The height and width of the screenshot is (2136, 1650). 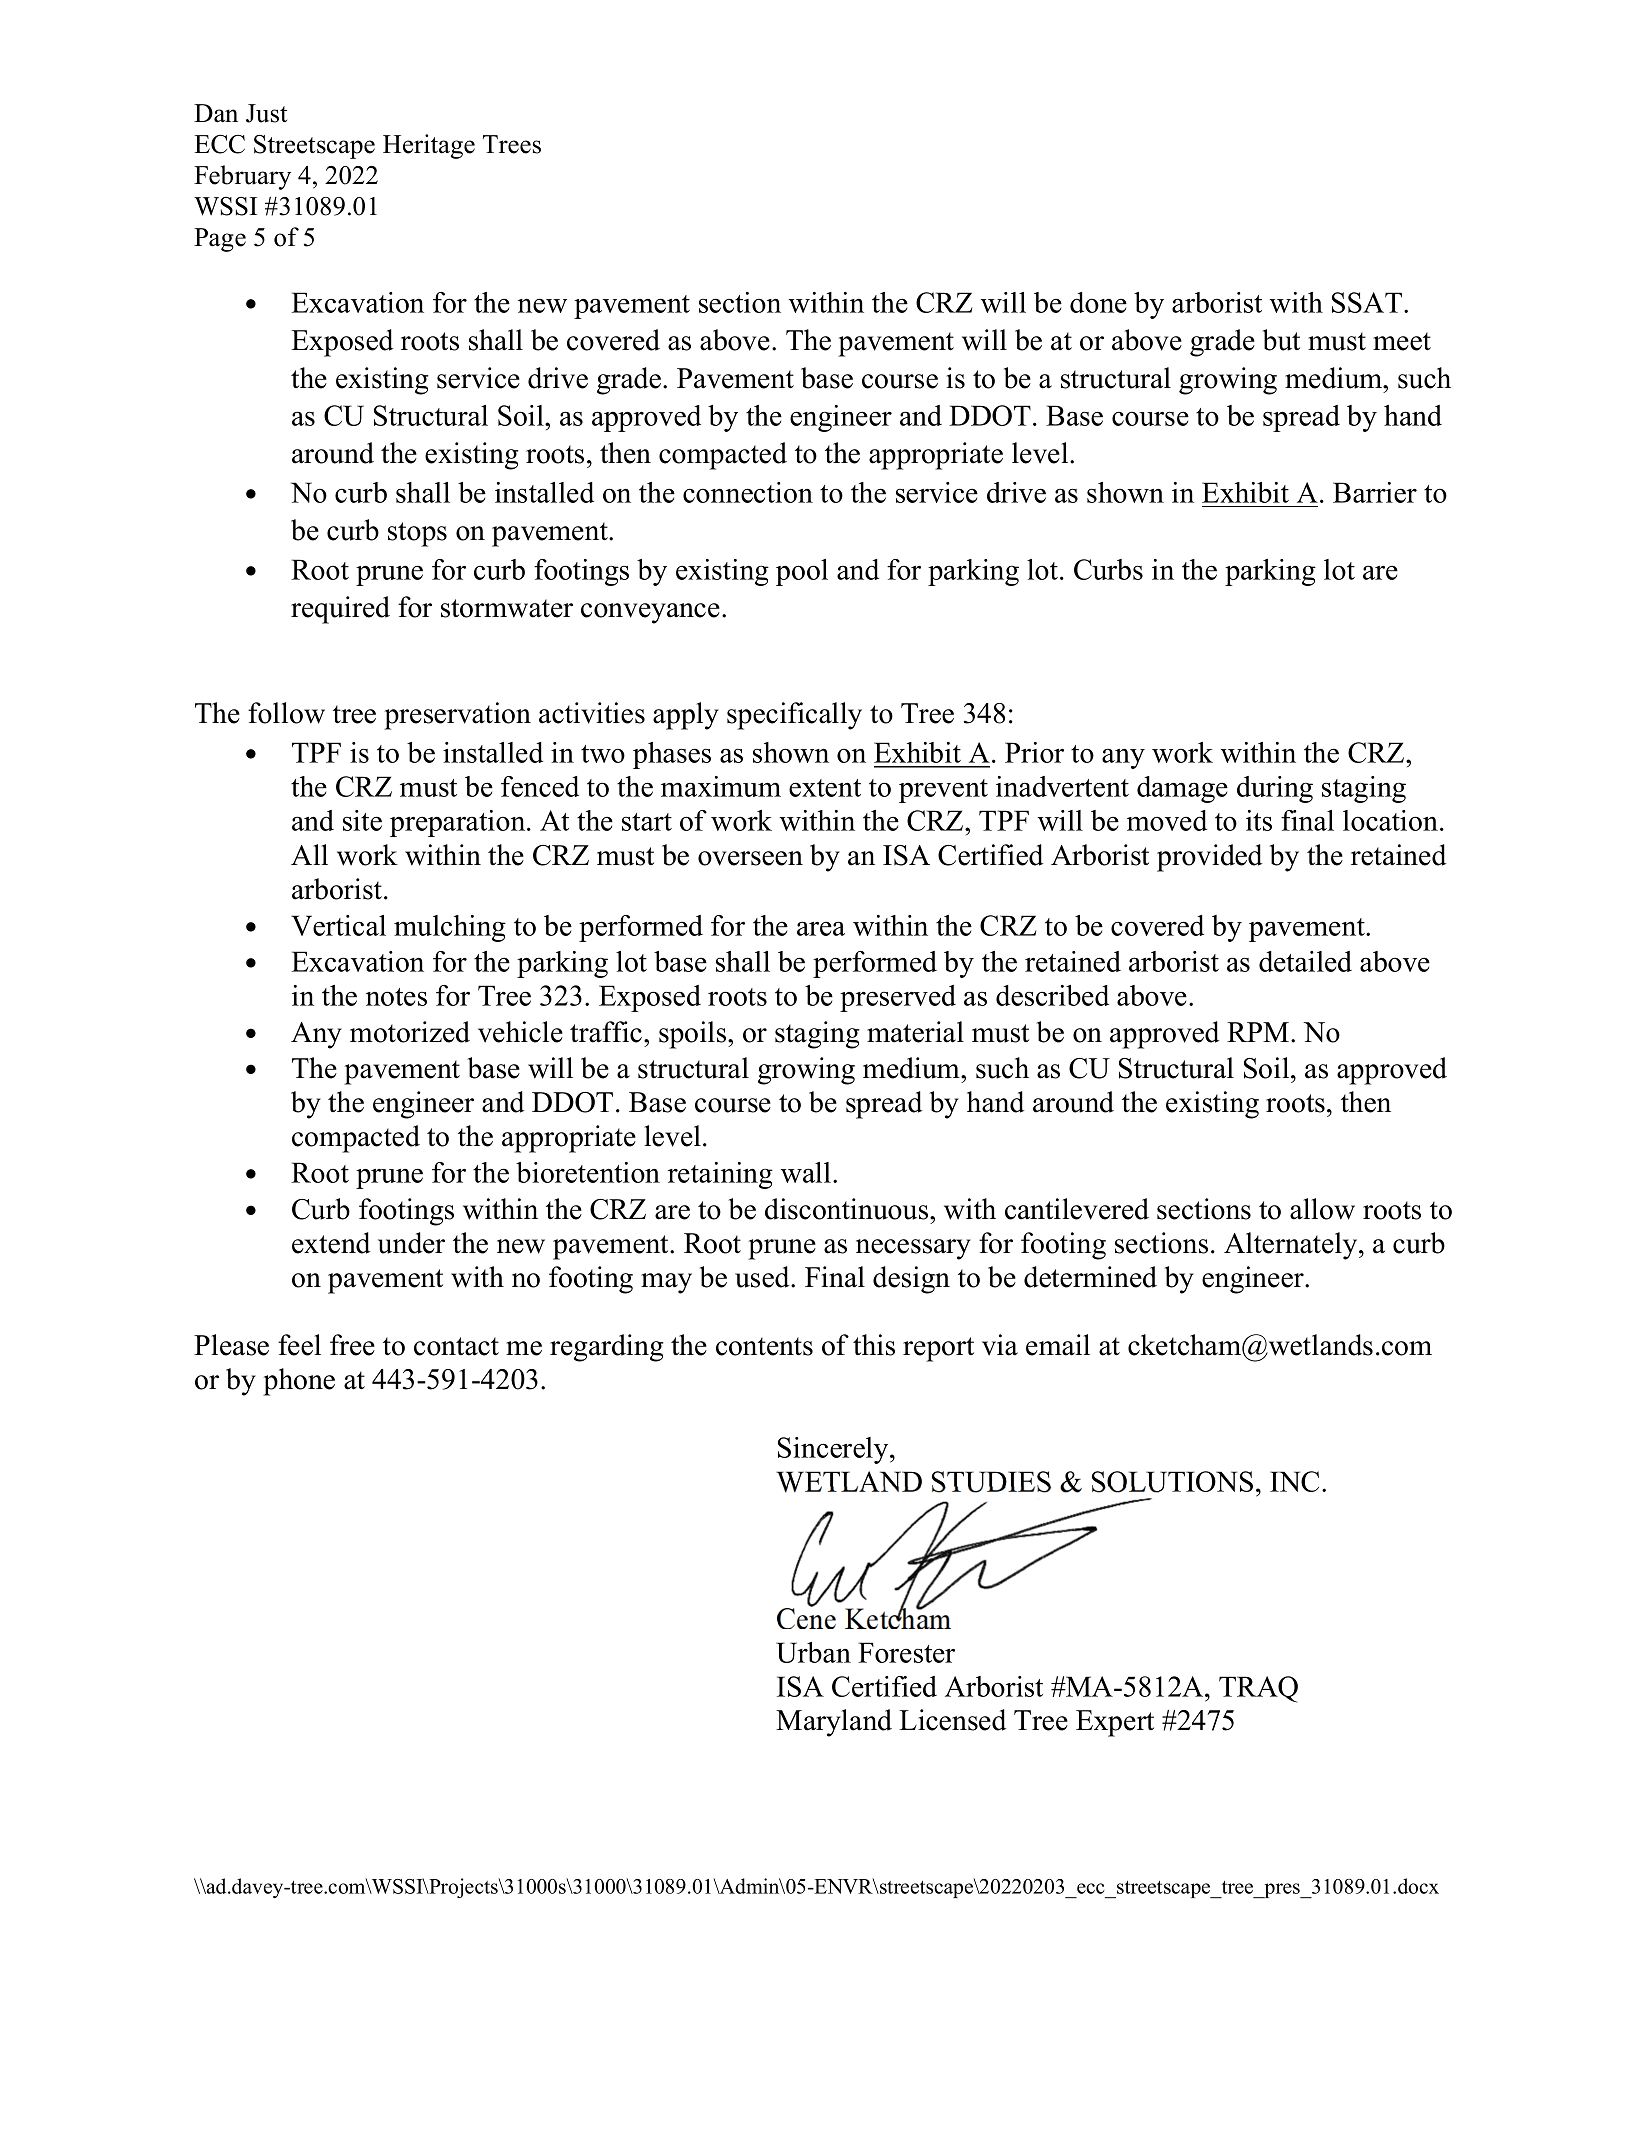 I want to click on done, so click(x=1098, y=302).
